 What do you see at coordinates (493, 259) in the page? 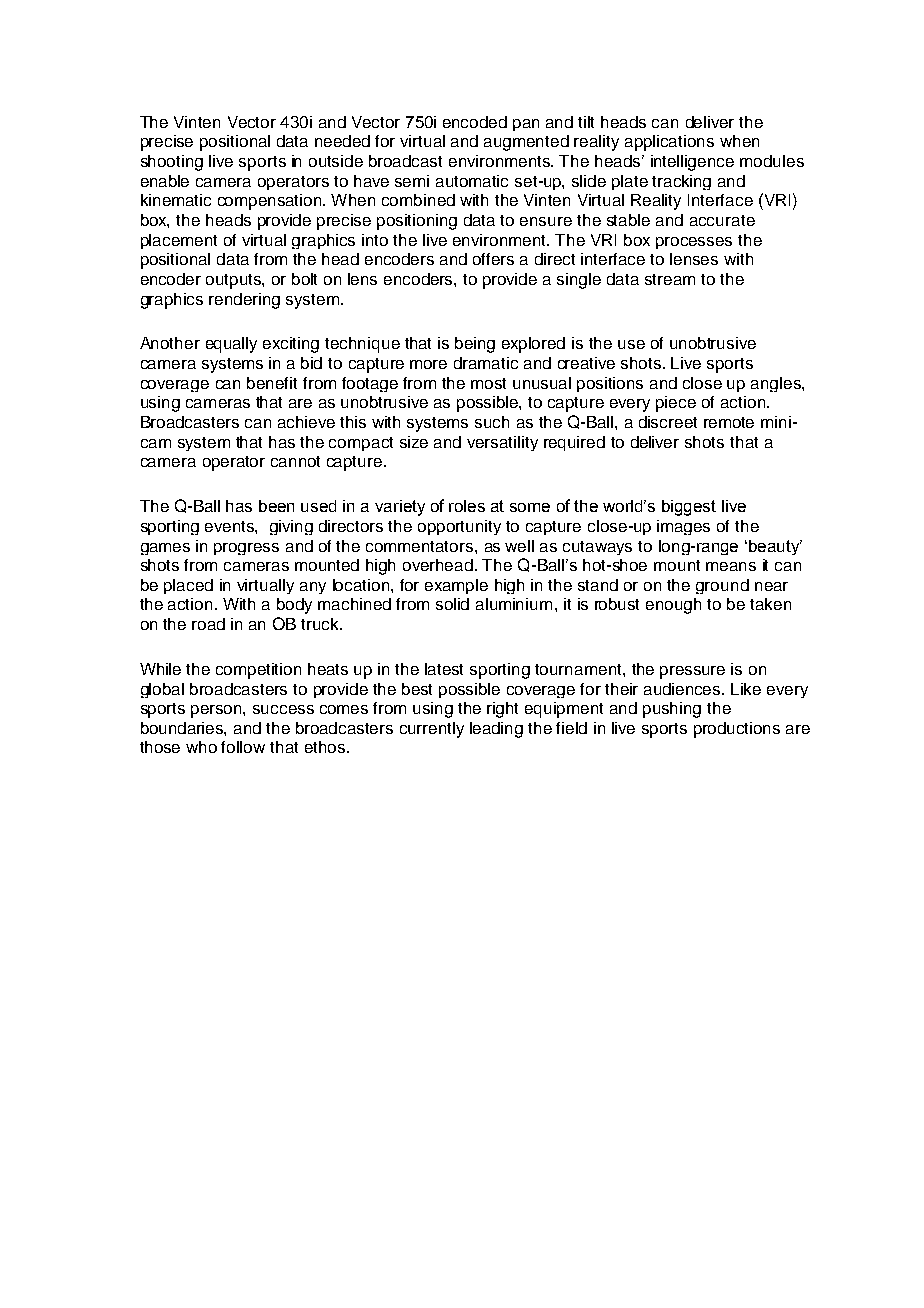
I see `offers` at bounding box center [493, 259].
